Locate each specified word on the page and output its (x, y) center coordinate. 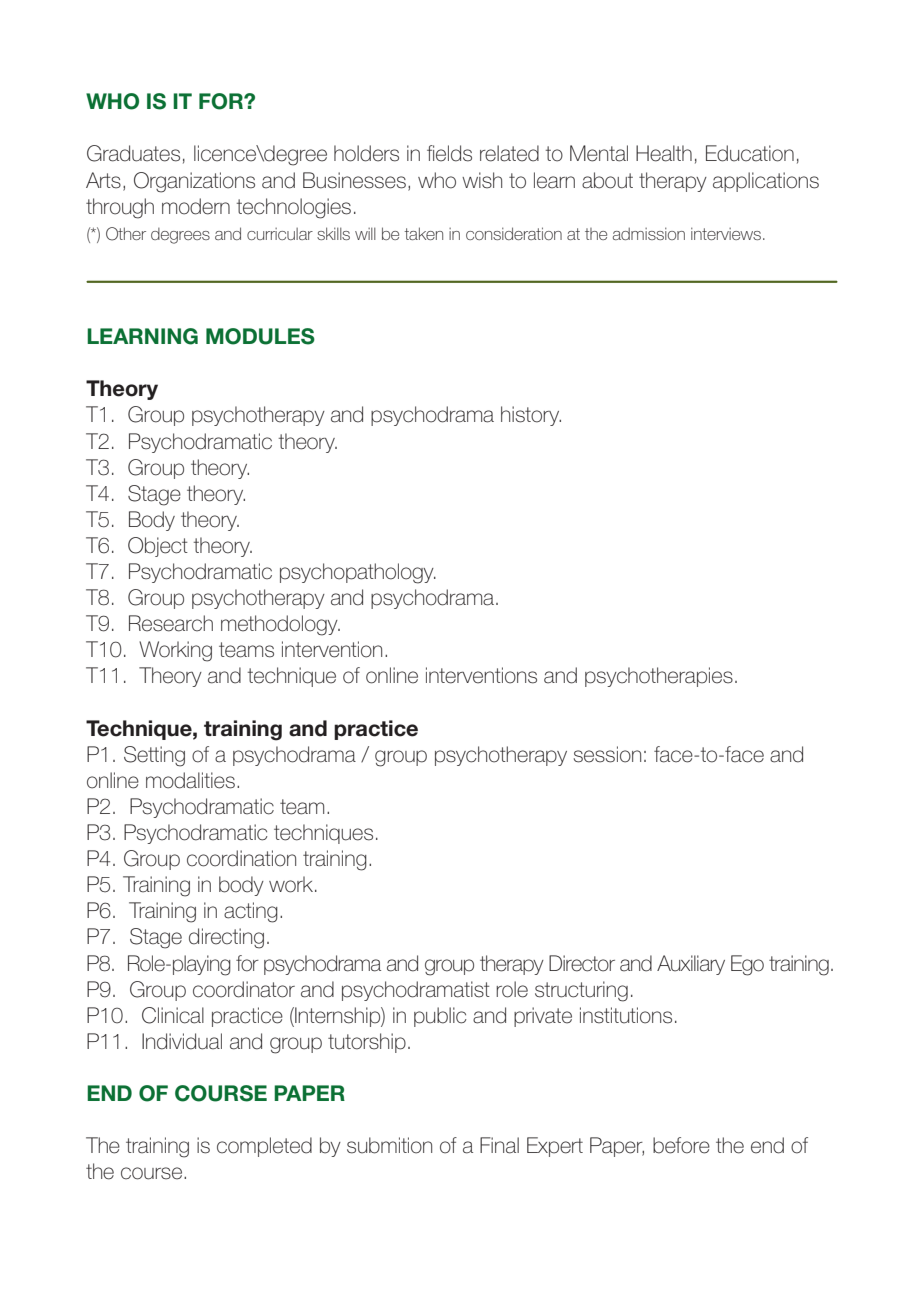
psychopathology (358, 573)
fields (449, 153)
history (531, 416)
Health (664, 153)
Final (499, 1145)
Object (158, 547)
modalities (190, 780)
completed (264, 1147)
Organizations (194, 182)
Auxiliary (691, 965)
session (607, 754)
